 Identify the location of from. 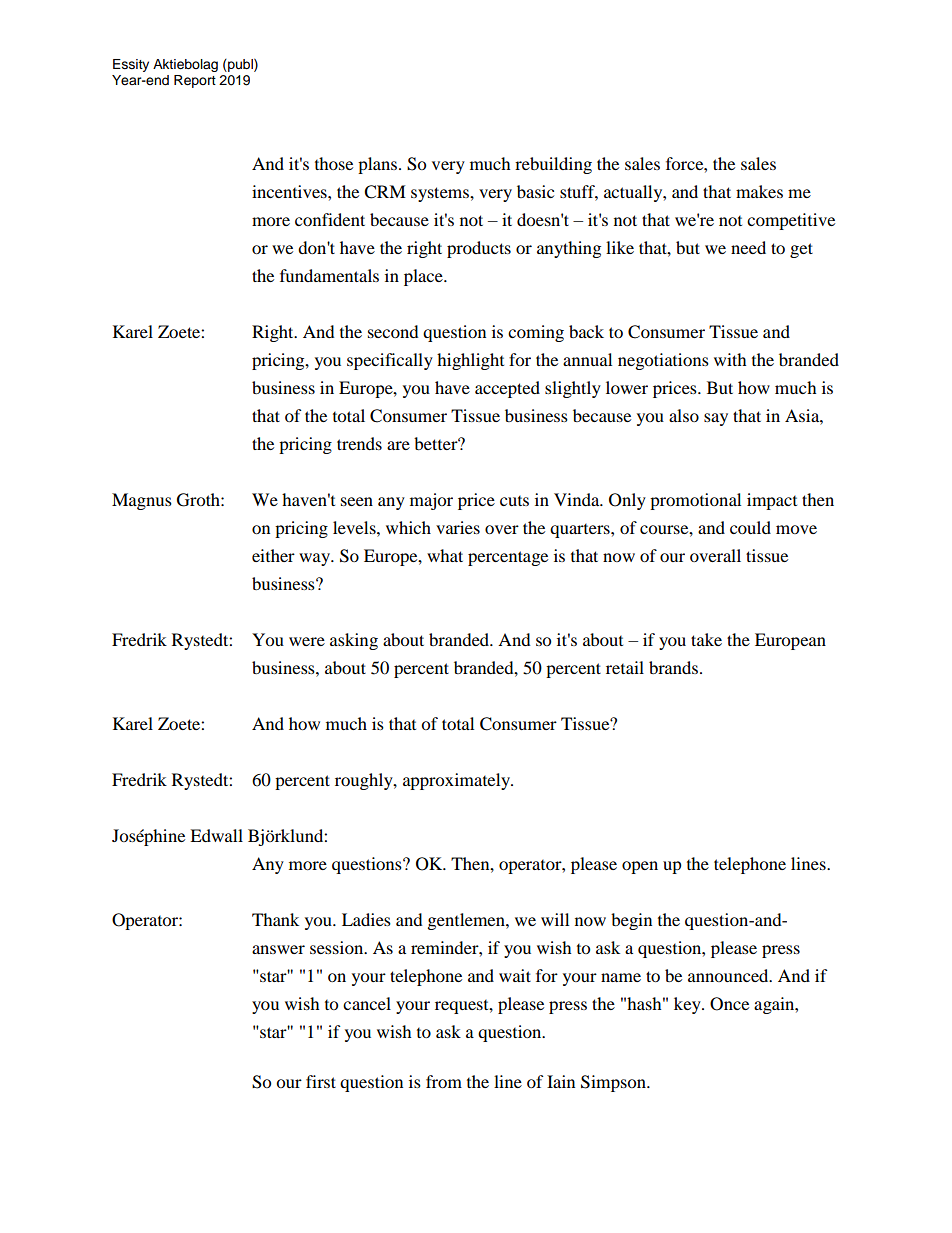
(444, 1081).
